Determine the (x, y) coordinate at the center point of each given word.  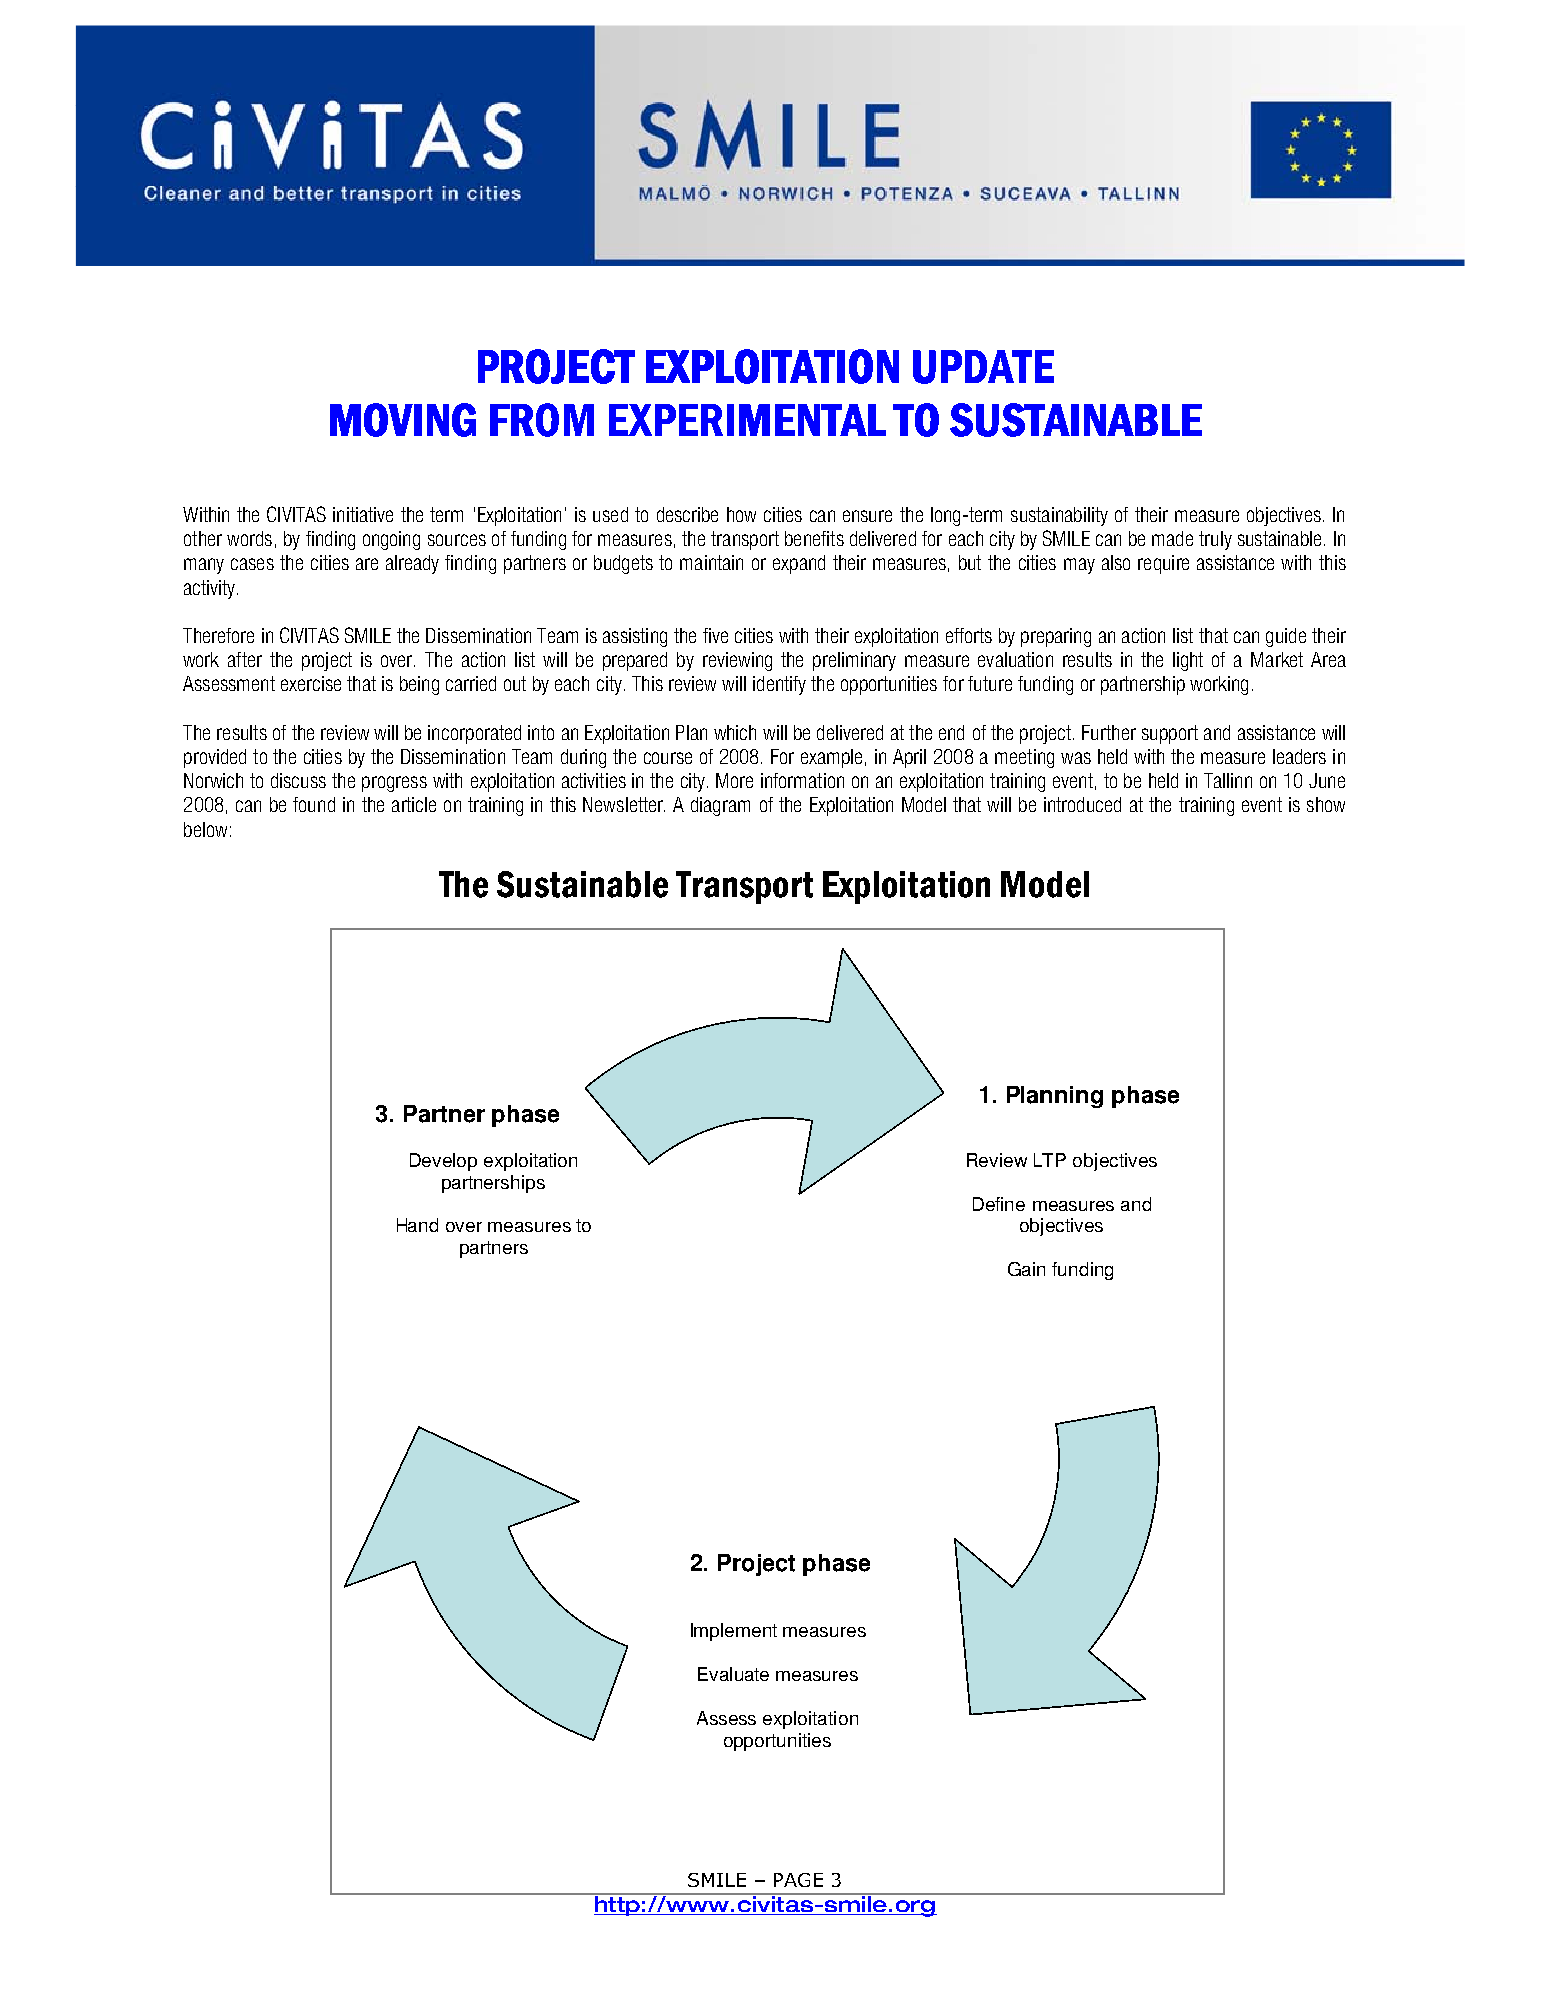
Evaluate (733, 1674)
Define (999, 1204)
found (314, 804)
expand (799, 564)
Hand (417, 1225)
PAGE (798, 1880)
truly (1215, 540)
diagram (720, 806)
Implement (734, 1632)
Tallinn (1228, 780)
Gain (1026, 1269)
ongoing (391, 540)
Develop (443, 1162)
